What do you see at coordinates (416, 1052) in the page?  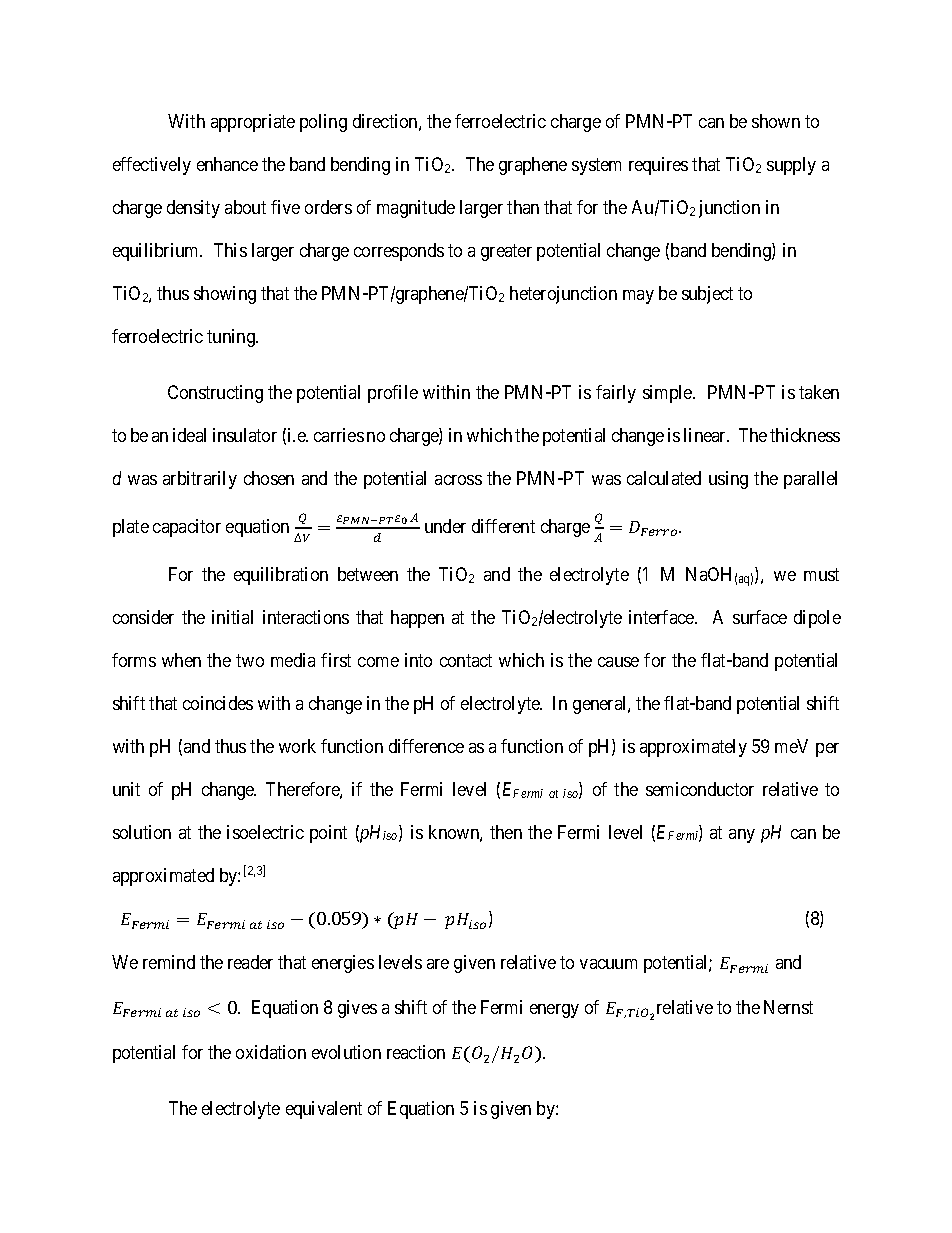 I see `reaction` at bounding box center [416, 1052].
